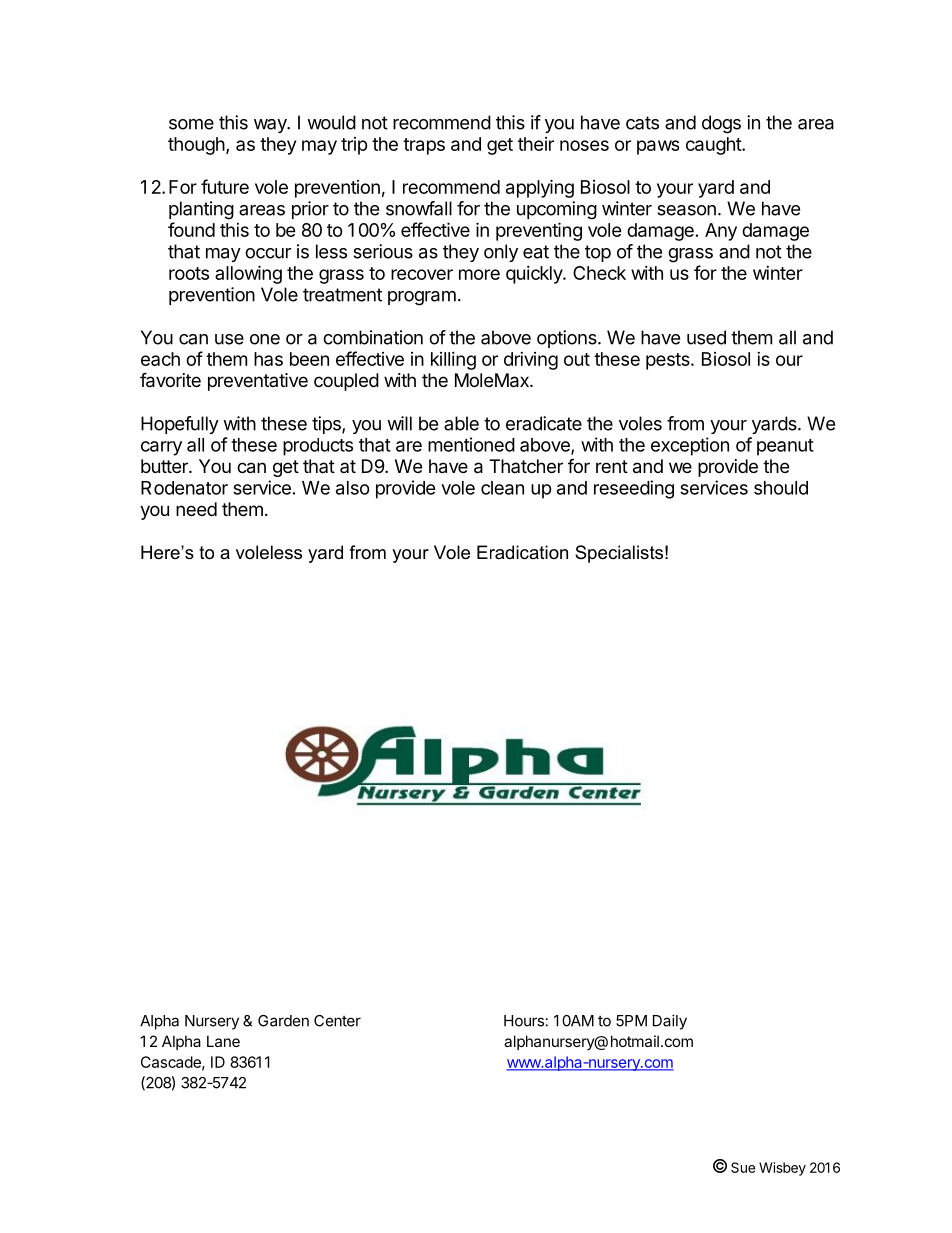  I want to click on reseeding, so click(634, 489).
